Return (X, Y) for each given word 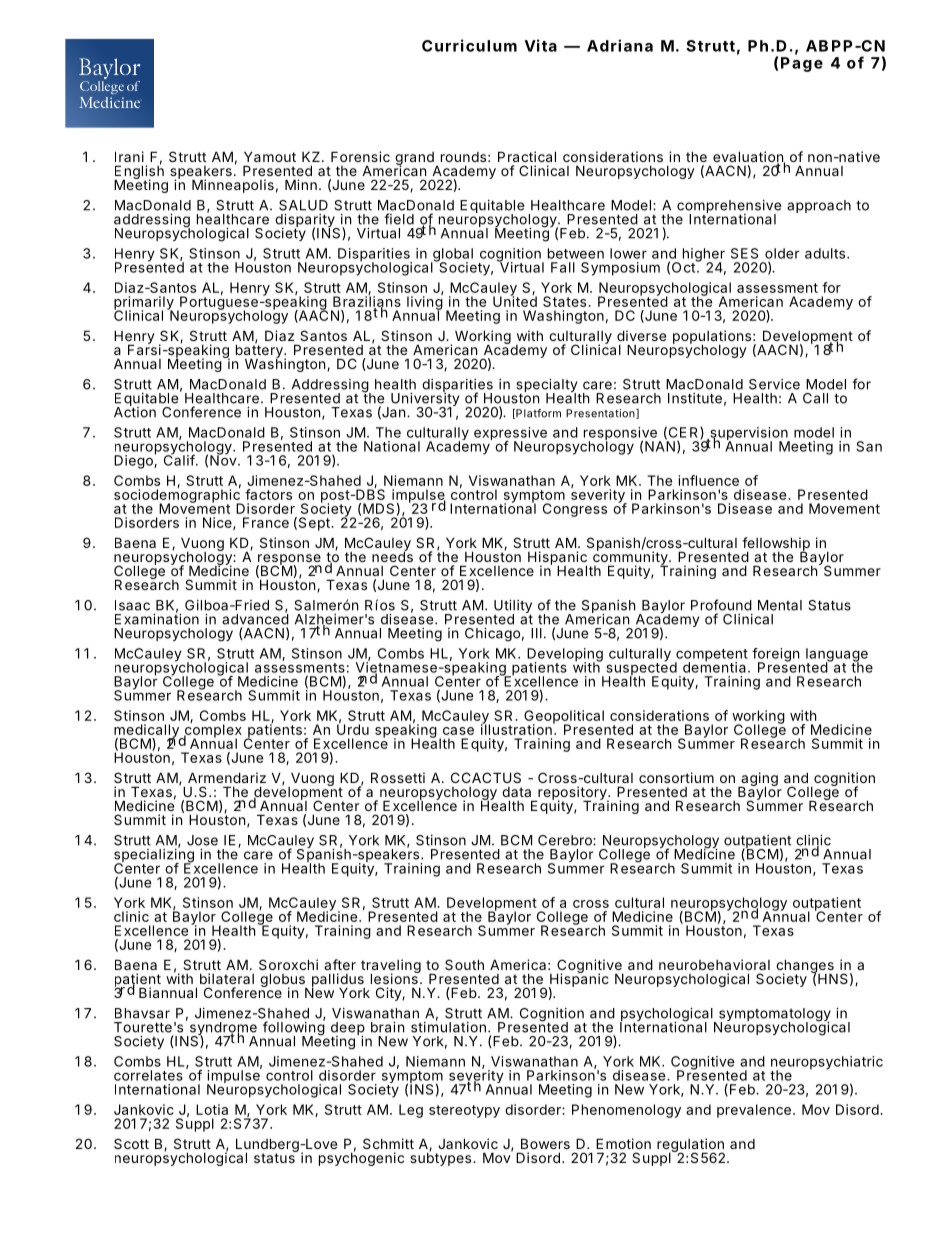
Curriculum (469, 45)
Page (802, 64)
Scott (131, 1143)
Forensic (360, 156)
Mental (780, 605)
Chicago (492, 635)
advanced (255, 618)
